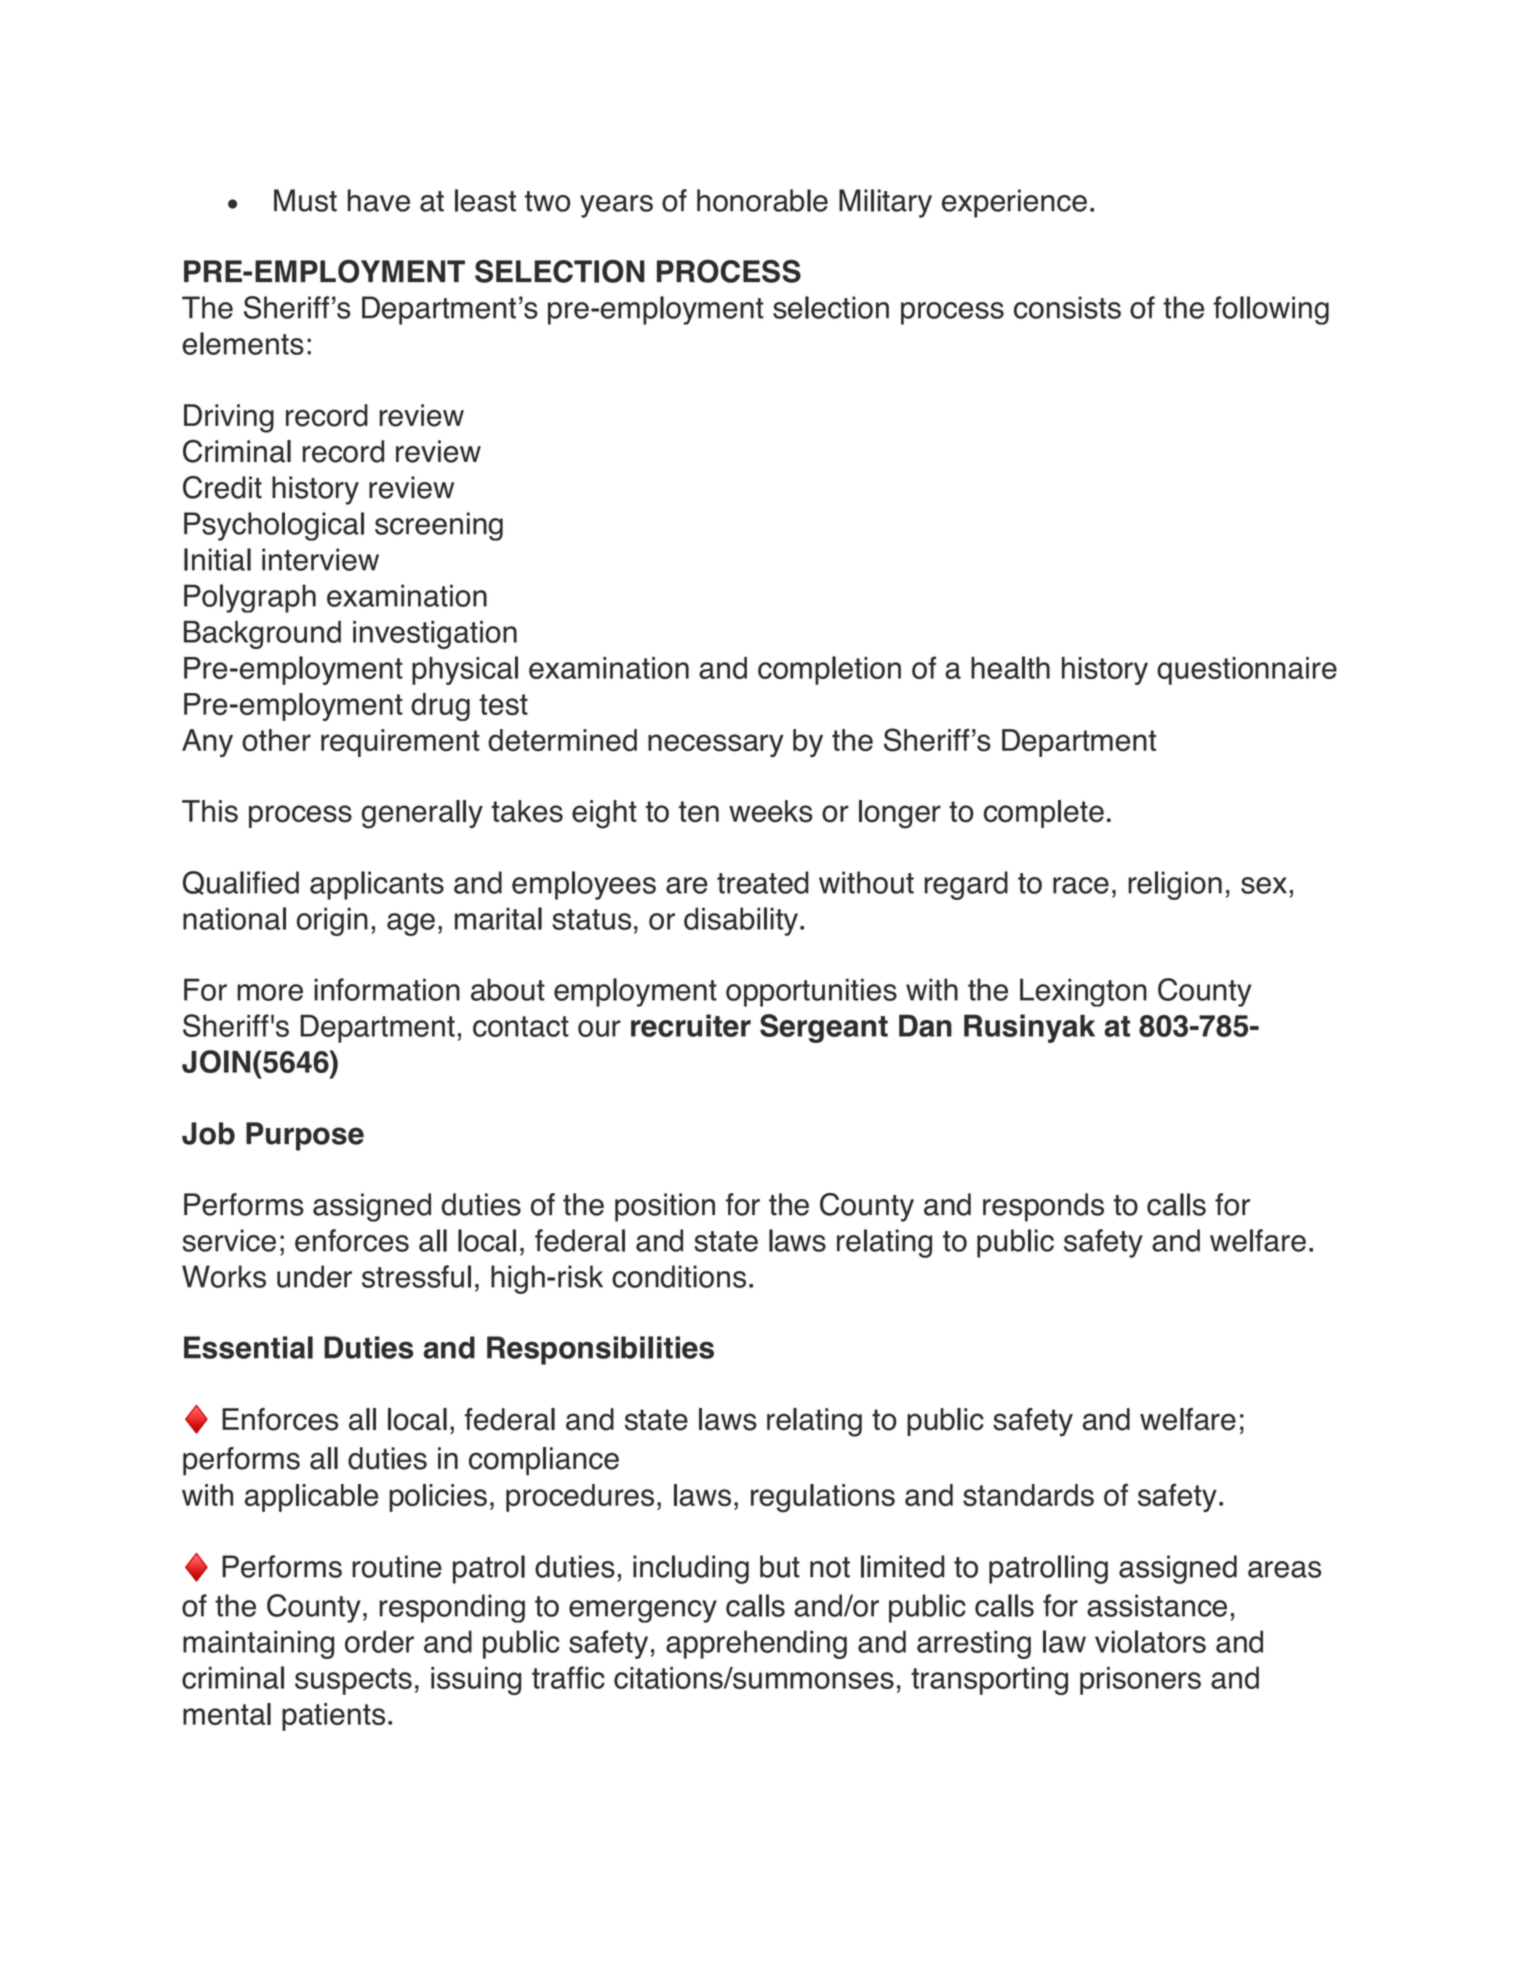 This screenshot has height=1985, width=1534. I want to click on honorable, so click(762, 200).
